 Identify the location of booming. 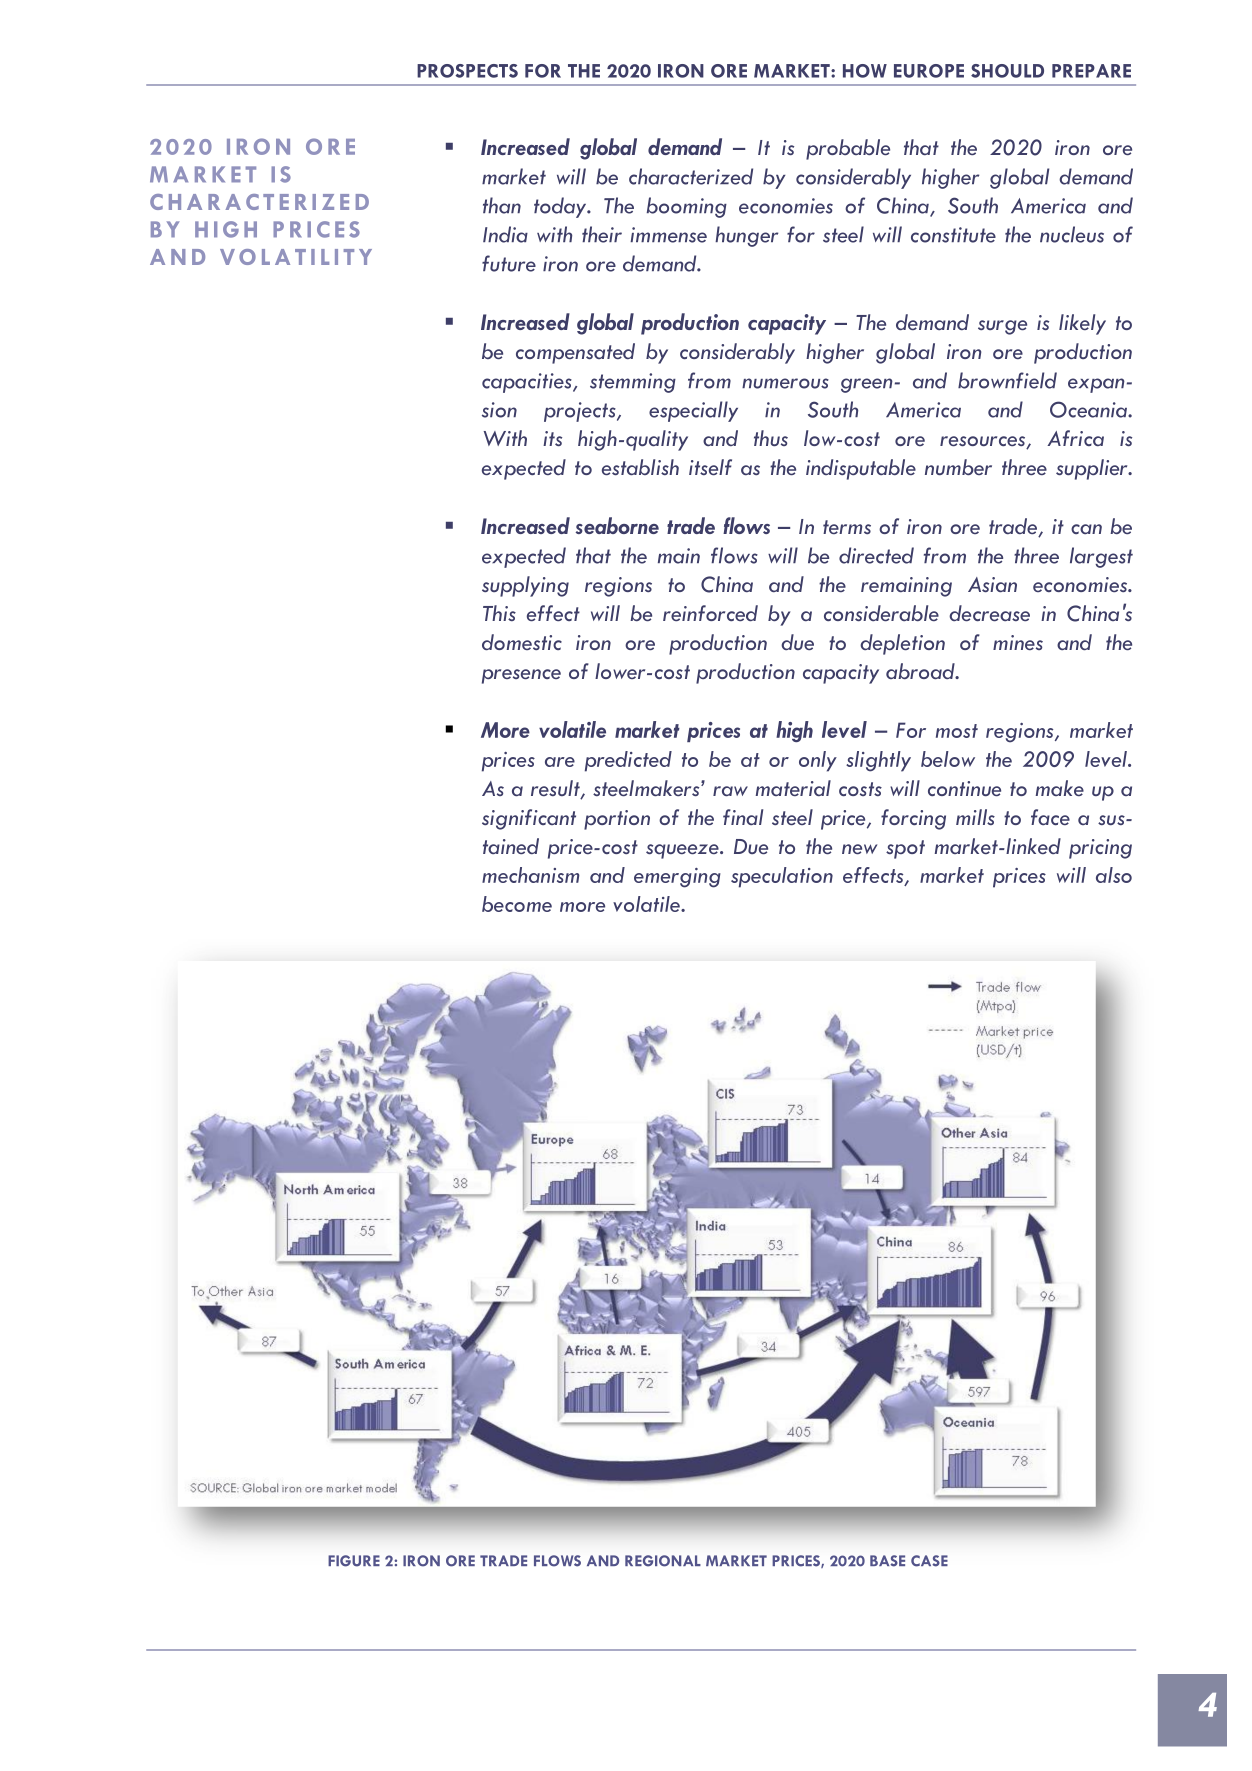
(687, 207).
